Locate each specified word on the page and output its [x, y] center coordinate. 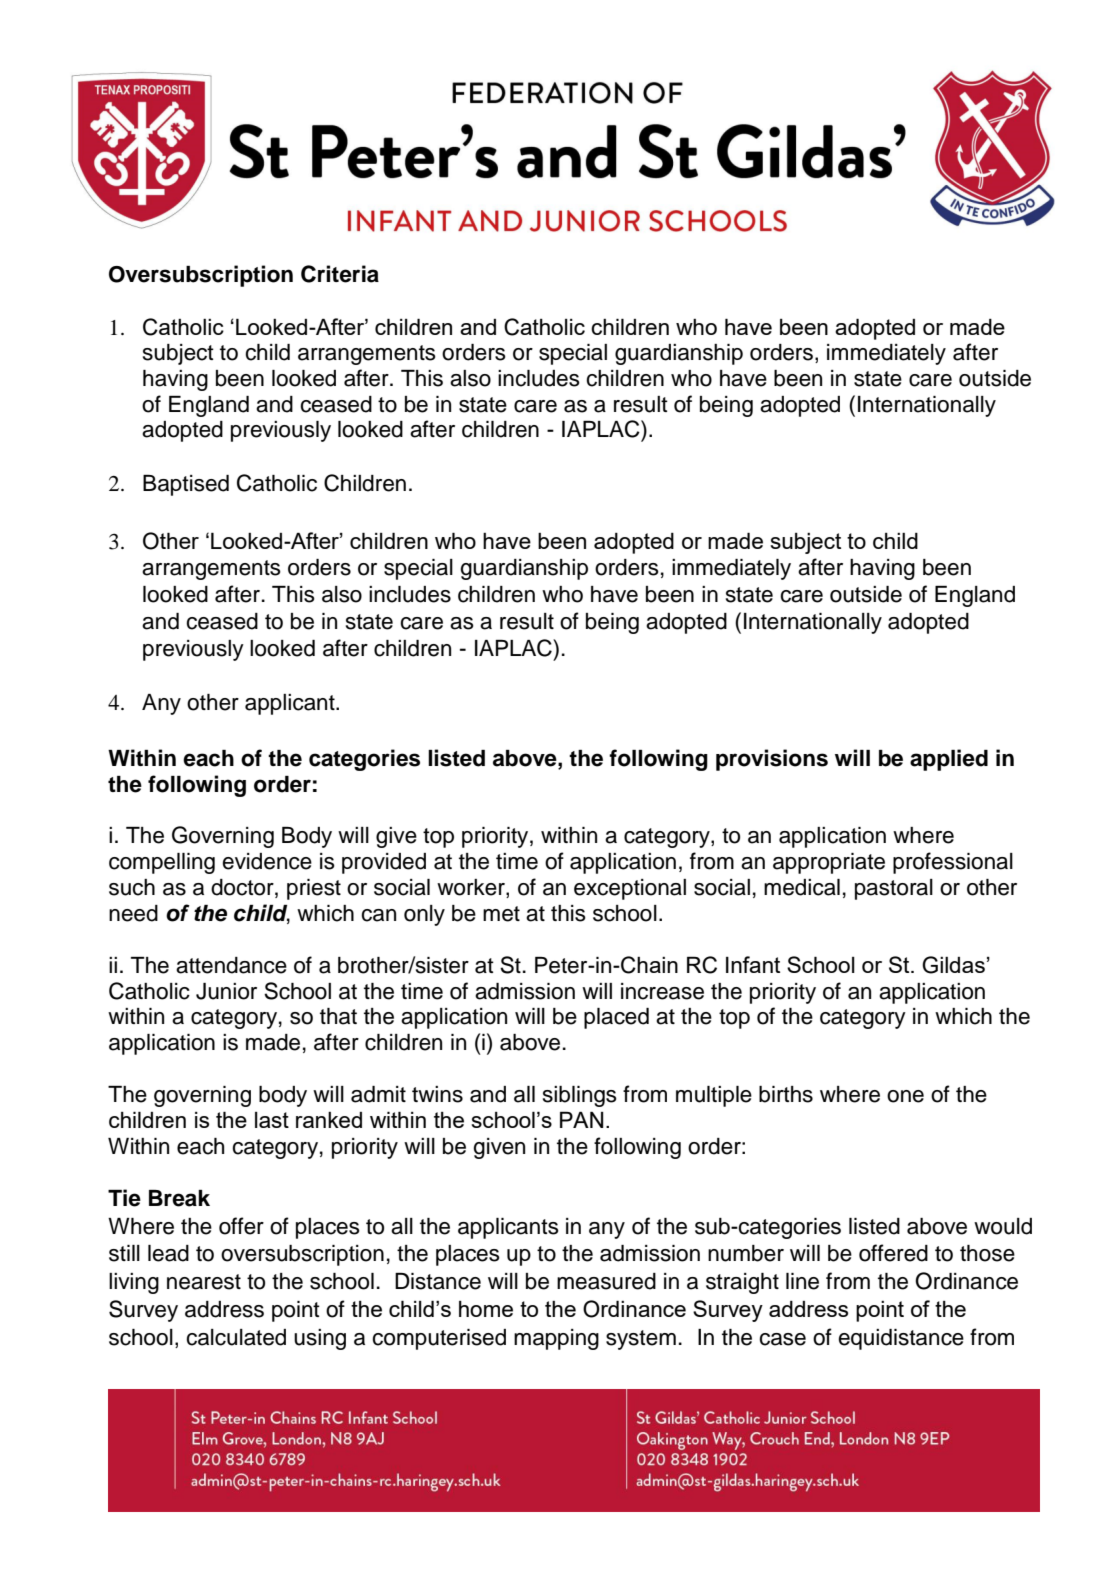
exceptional [630, 889]
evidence [267, 861]
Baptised [186, 485]
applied [949, 760]
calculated [236, 1337]
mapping [556, 1339]
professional [953, 863]
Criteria [340, 274]
